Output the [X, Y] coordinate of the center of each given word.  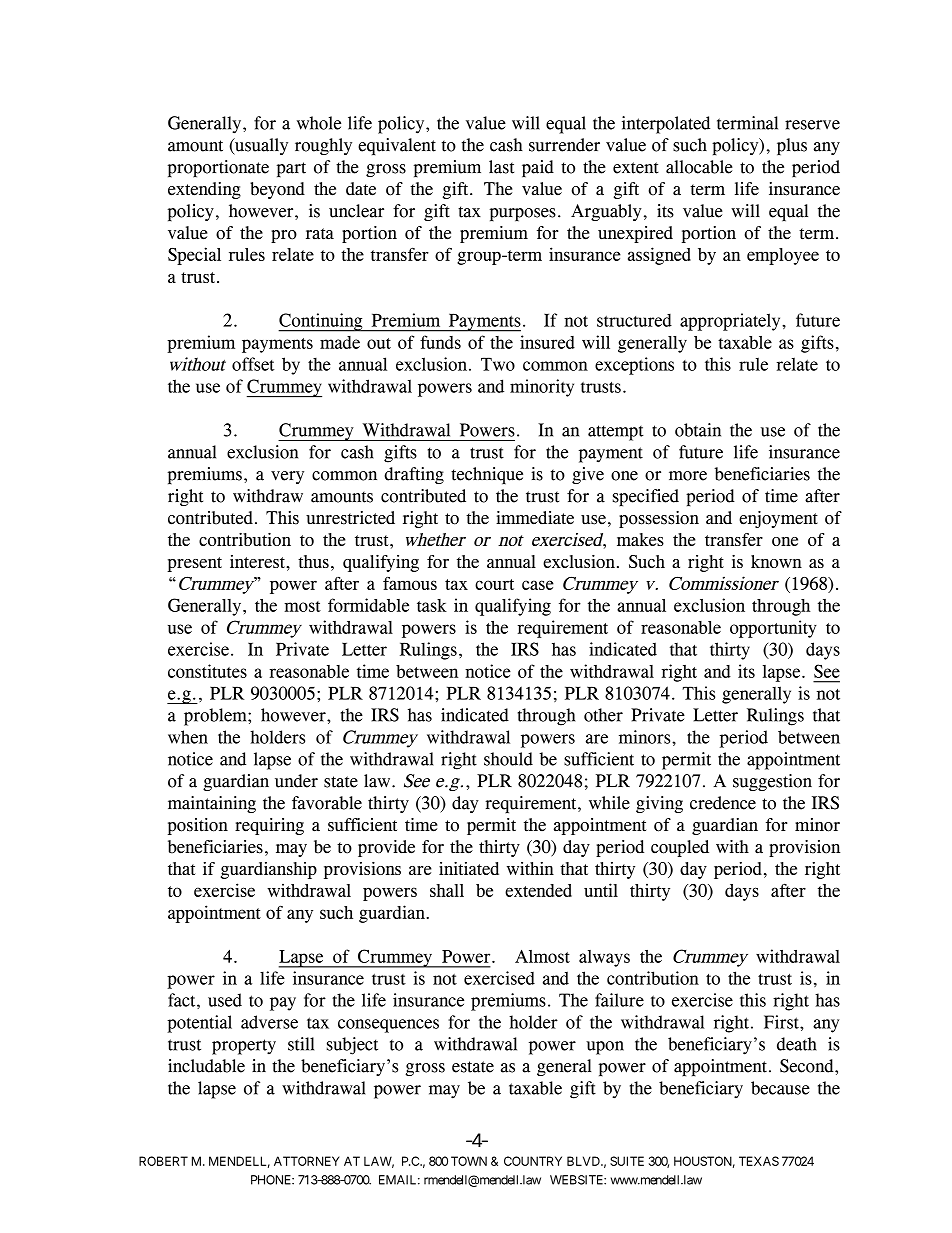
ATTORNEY [307, 1161]
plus [792, 146]
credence [723, 803]
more [688, 476]
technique [487, 475]
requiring [269, 826]
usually [260, 146]
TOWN [469, 1161]
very [287, 477]
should [508, 759]
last [501, 167]
